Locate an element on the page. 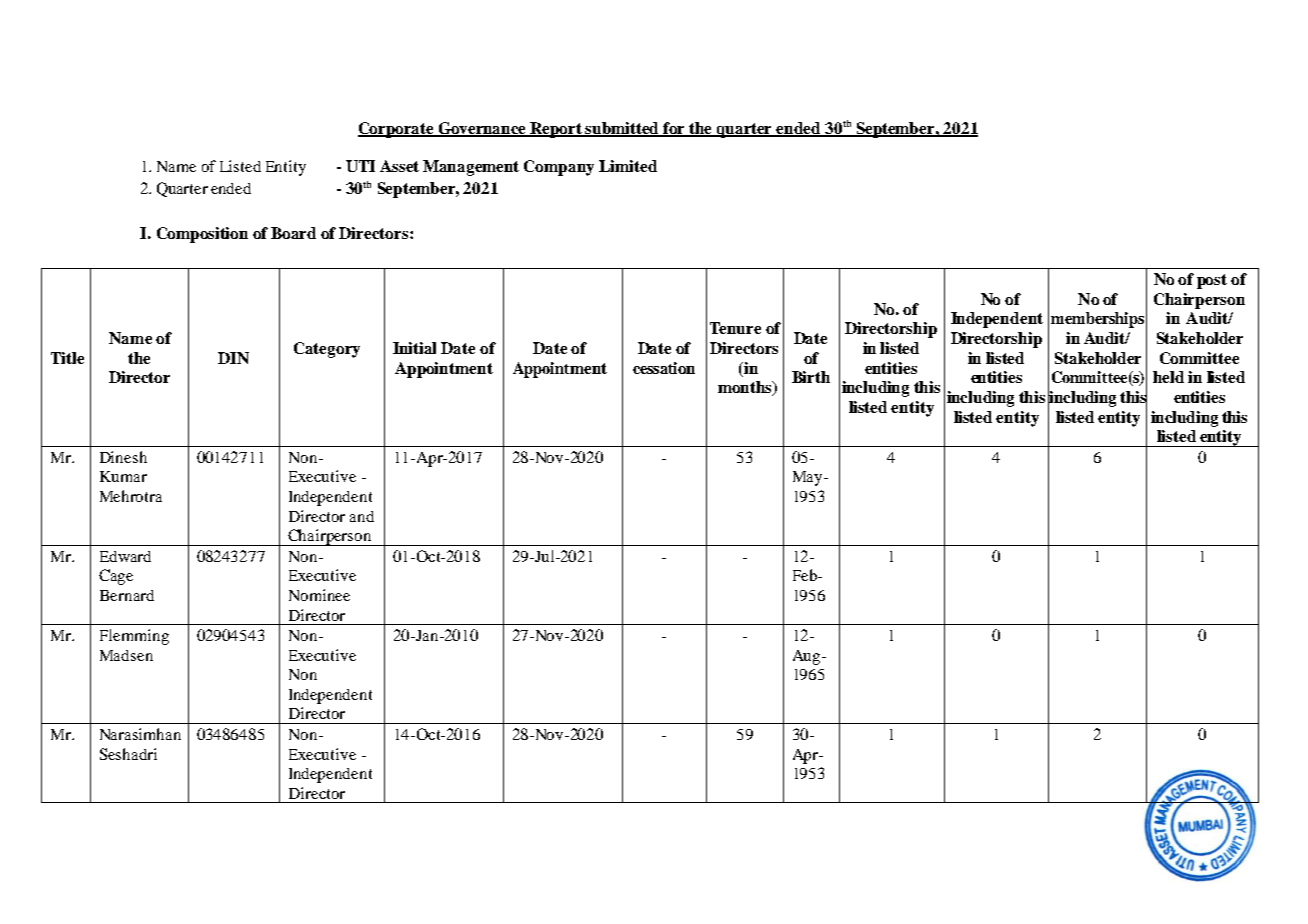 The width and height of the page is (1308, 924). submitted is located at coordinates (623, 129).
